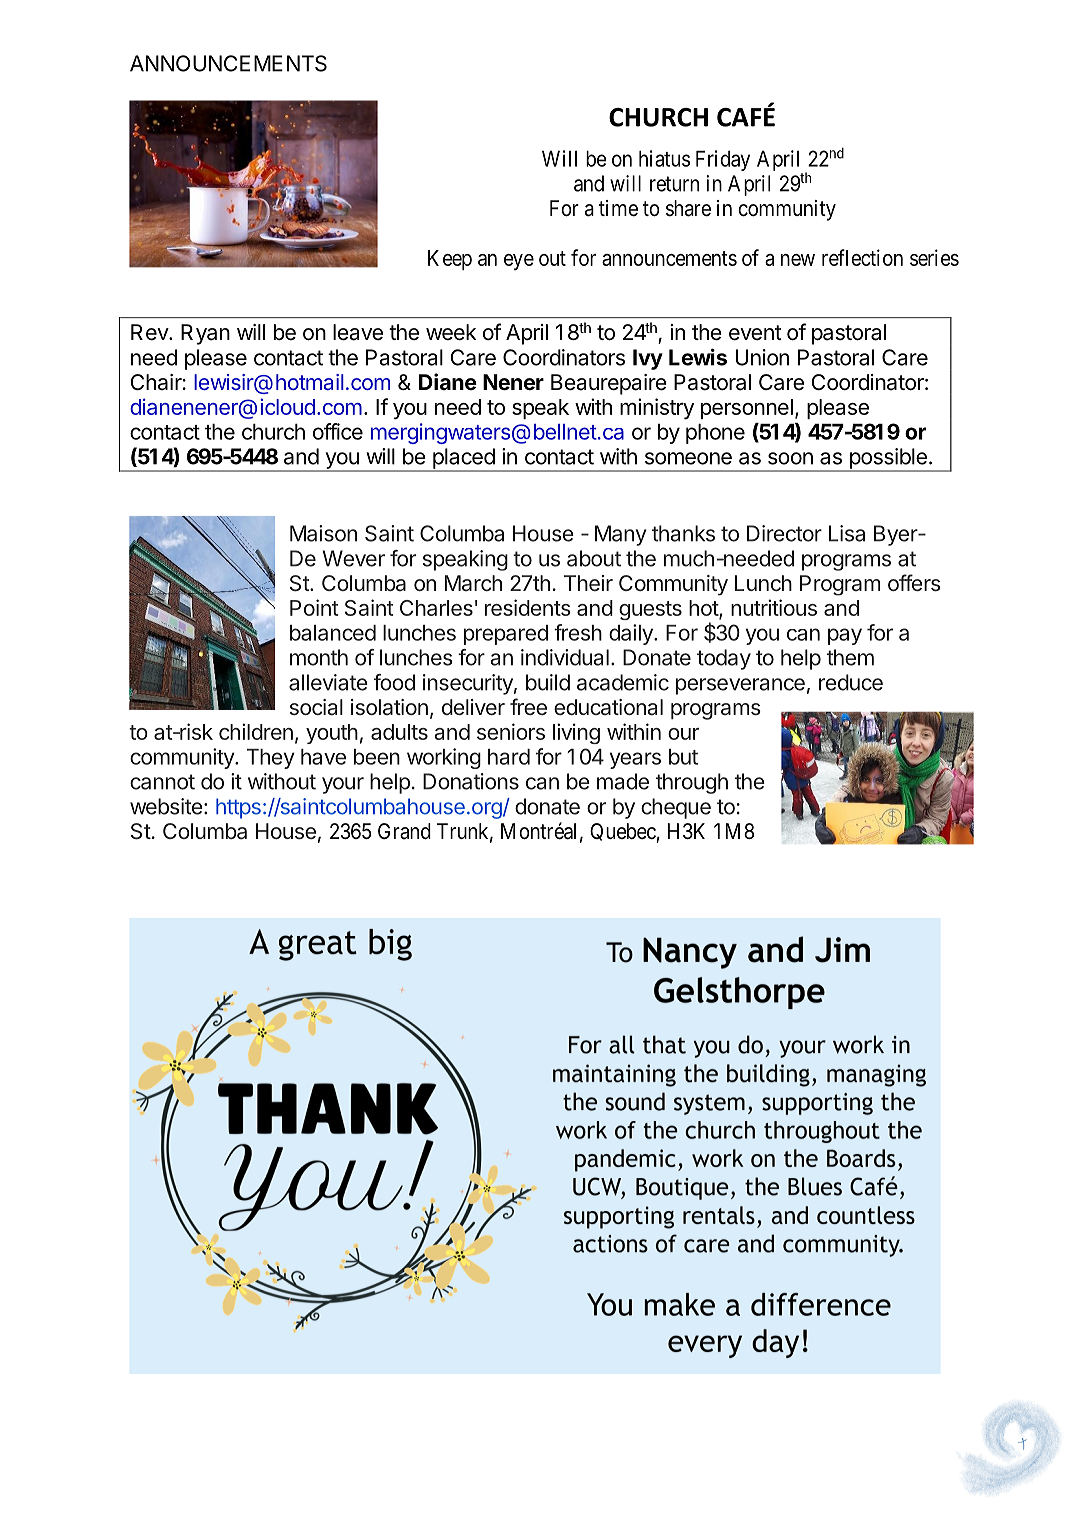  Describe the element at coordinates (618, 208) in the screenshot. I see `time` at that location.
